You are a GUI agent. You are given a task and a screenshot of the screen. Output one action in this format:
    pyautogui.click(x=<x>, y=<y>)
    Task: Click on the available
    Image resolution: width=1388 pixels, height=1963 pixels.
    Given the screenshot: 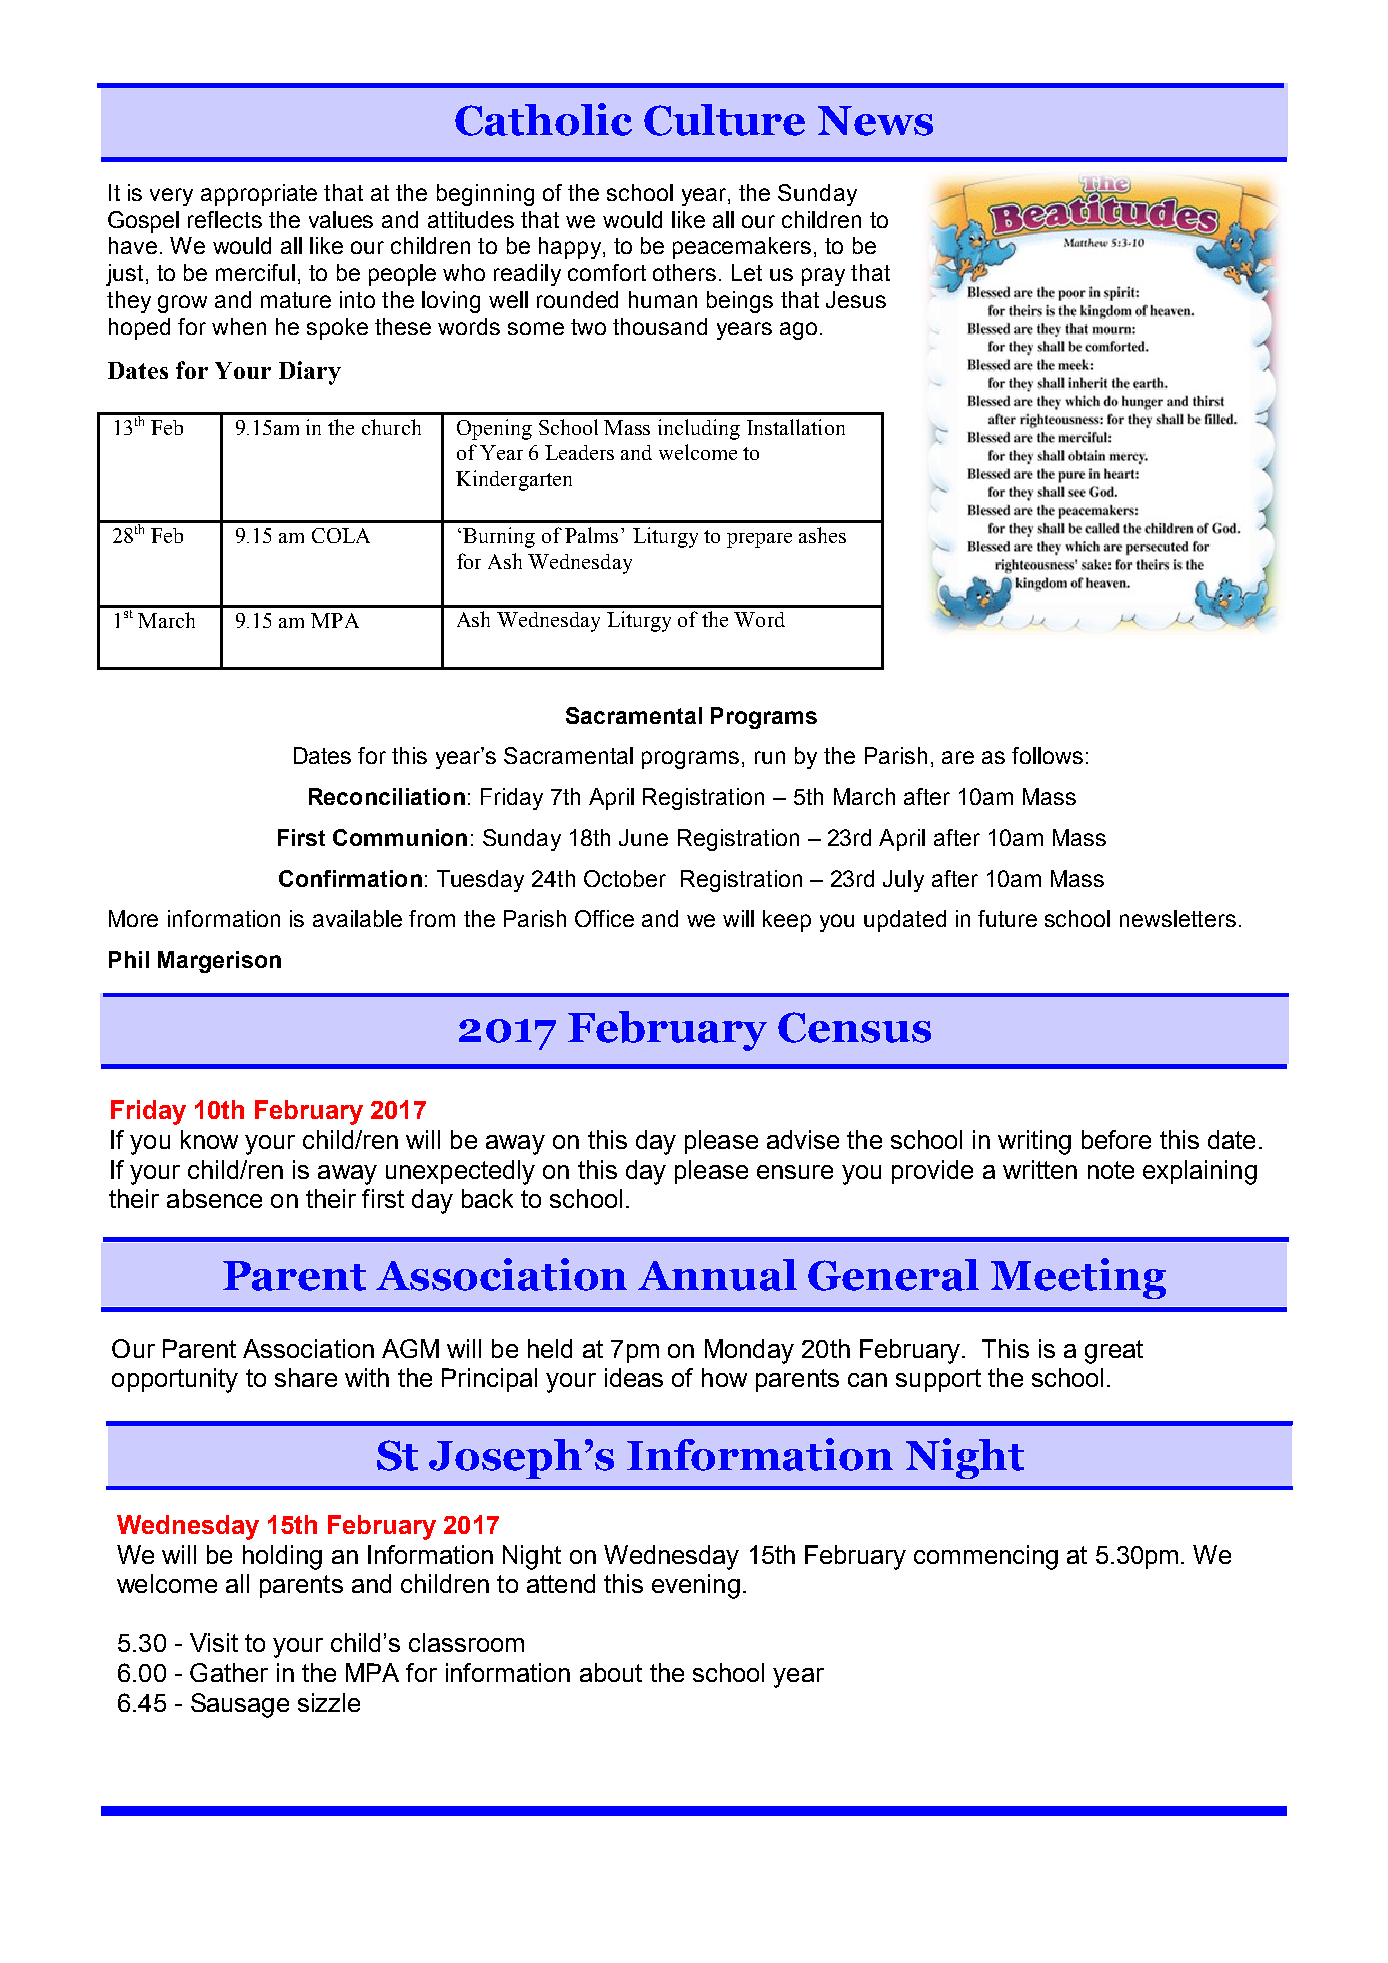 What is the action you would take?
    pyautogui.click(x=357, y=918)
